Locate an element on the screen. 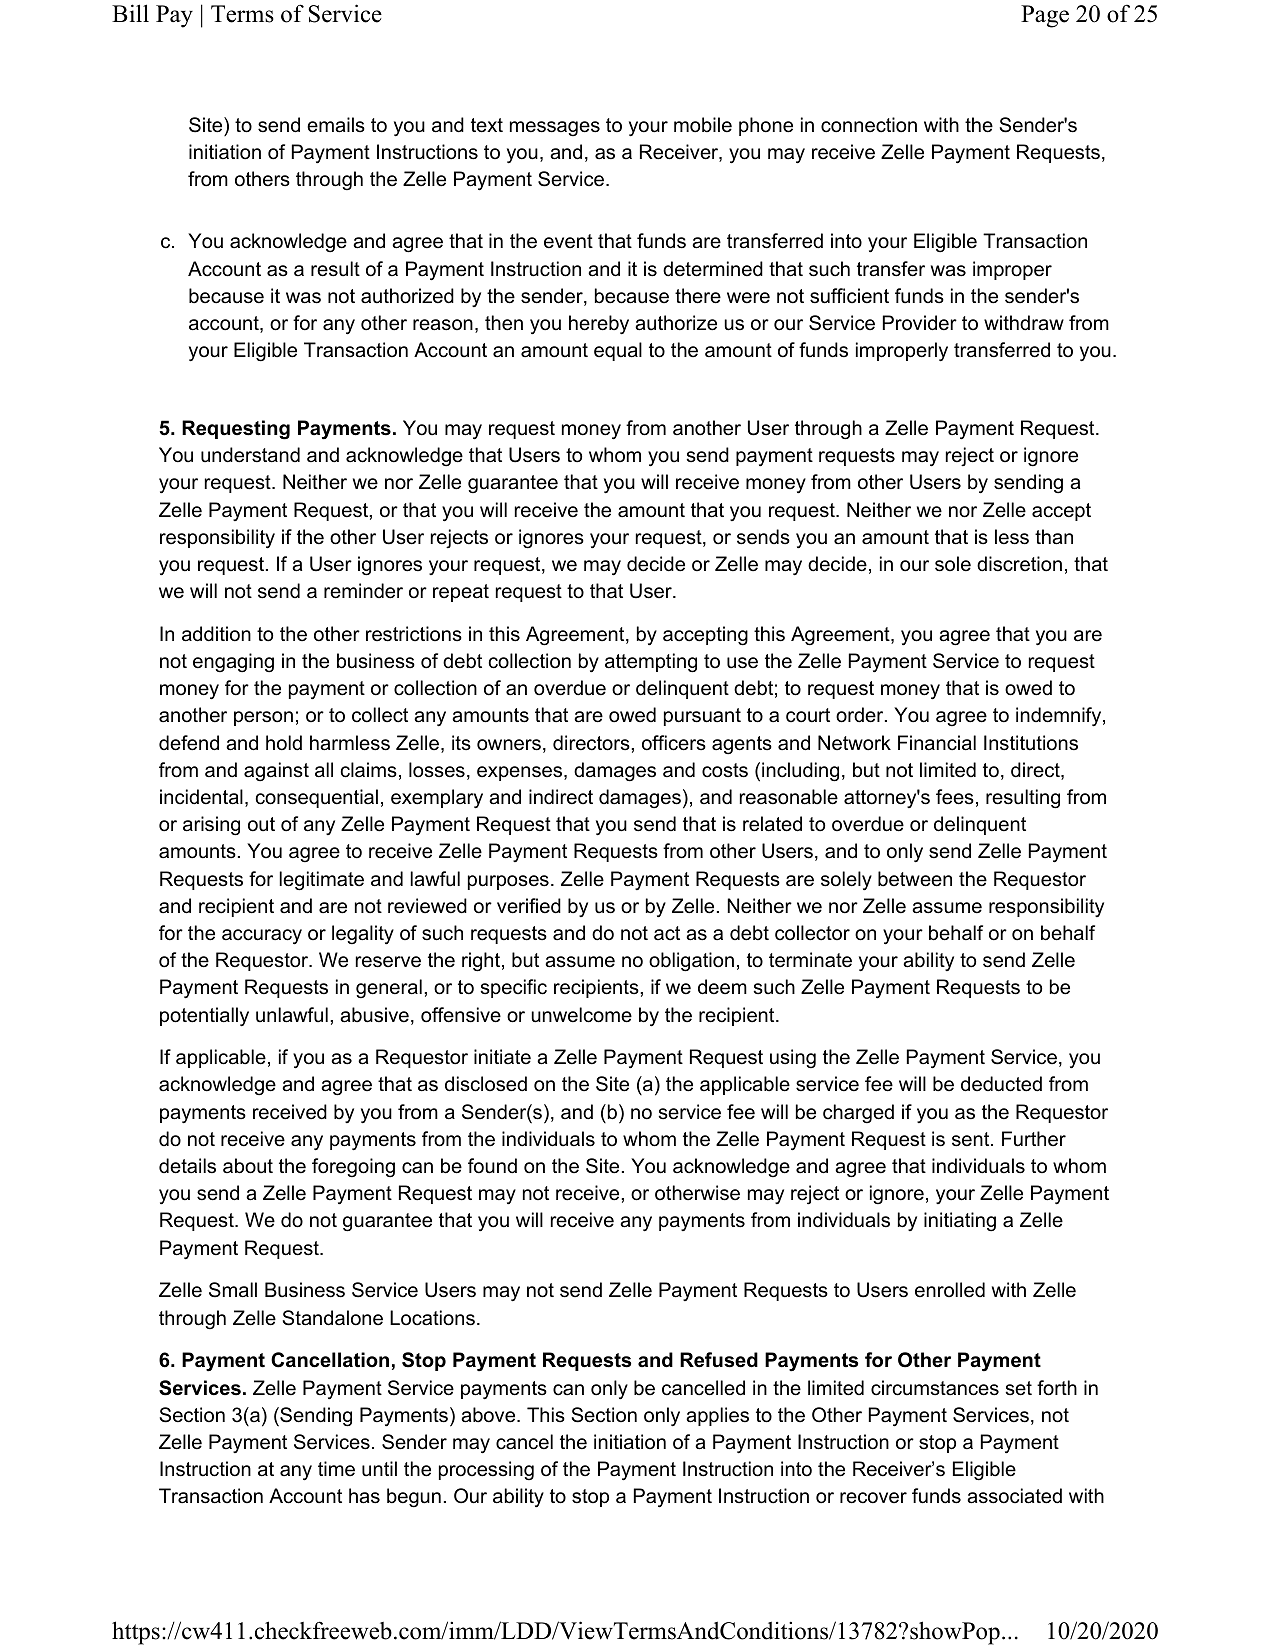 The image size is (1271, 1645). time is located at coordinates (336, 1469).
